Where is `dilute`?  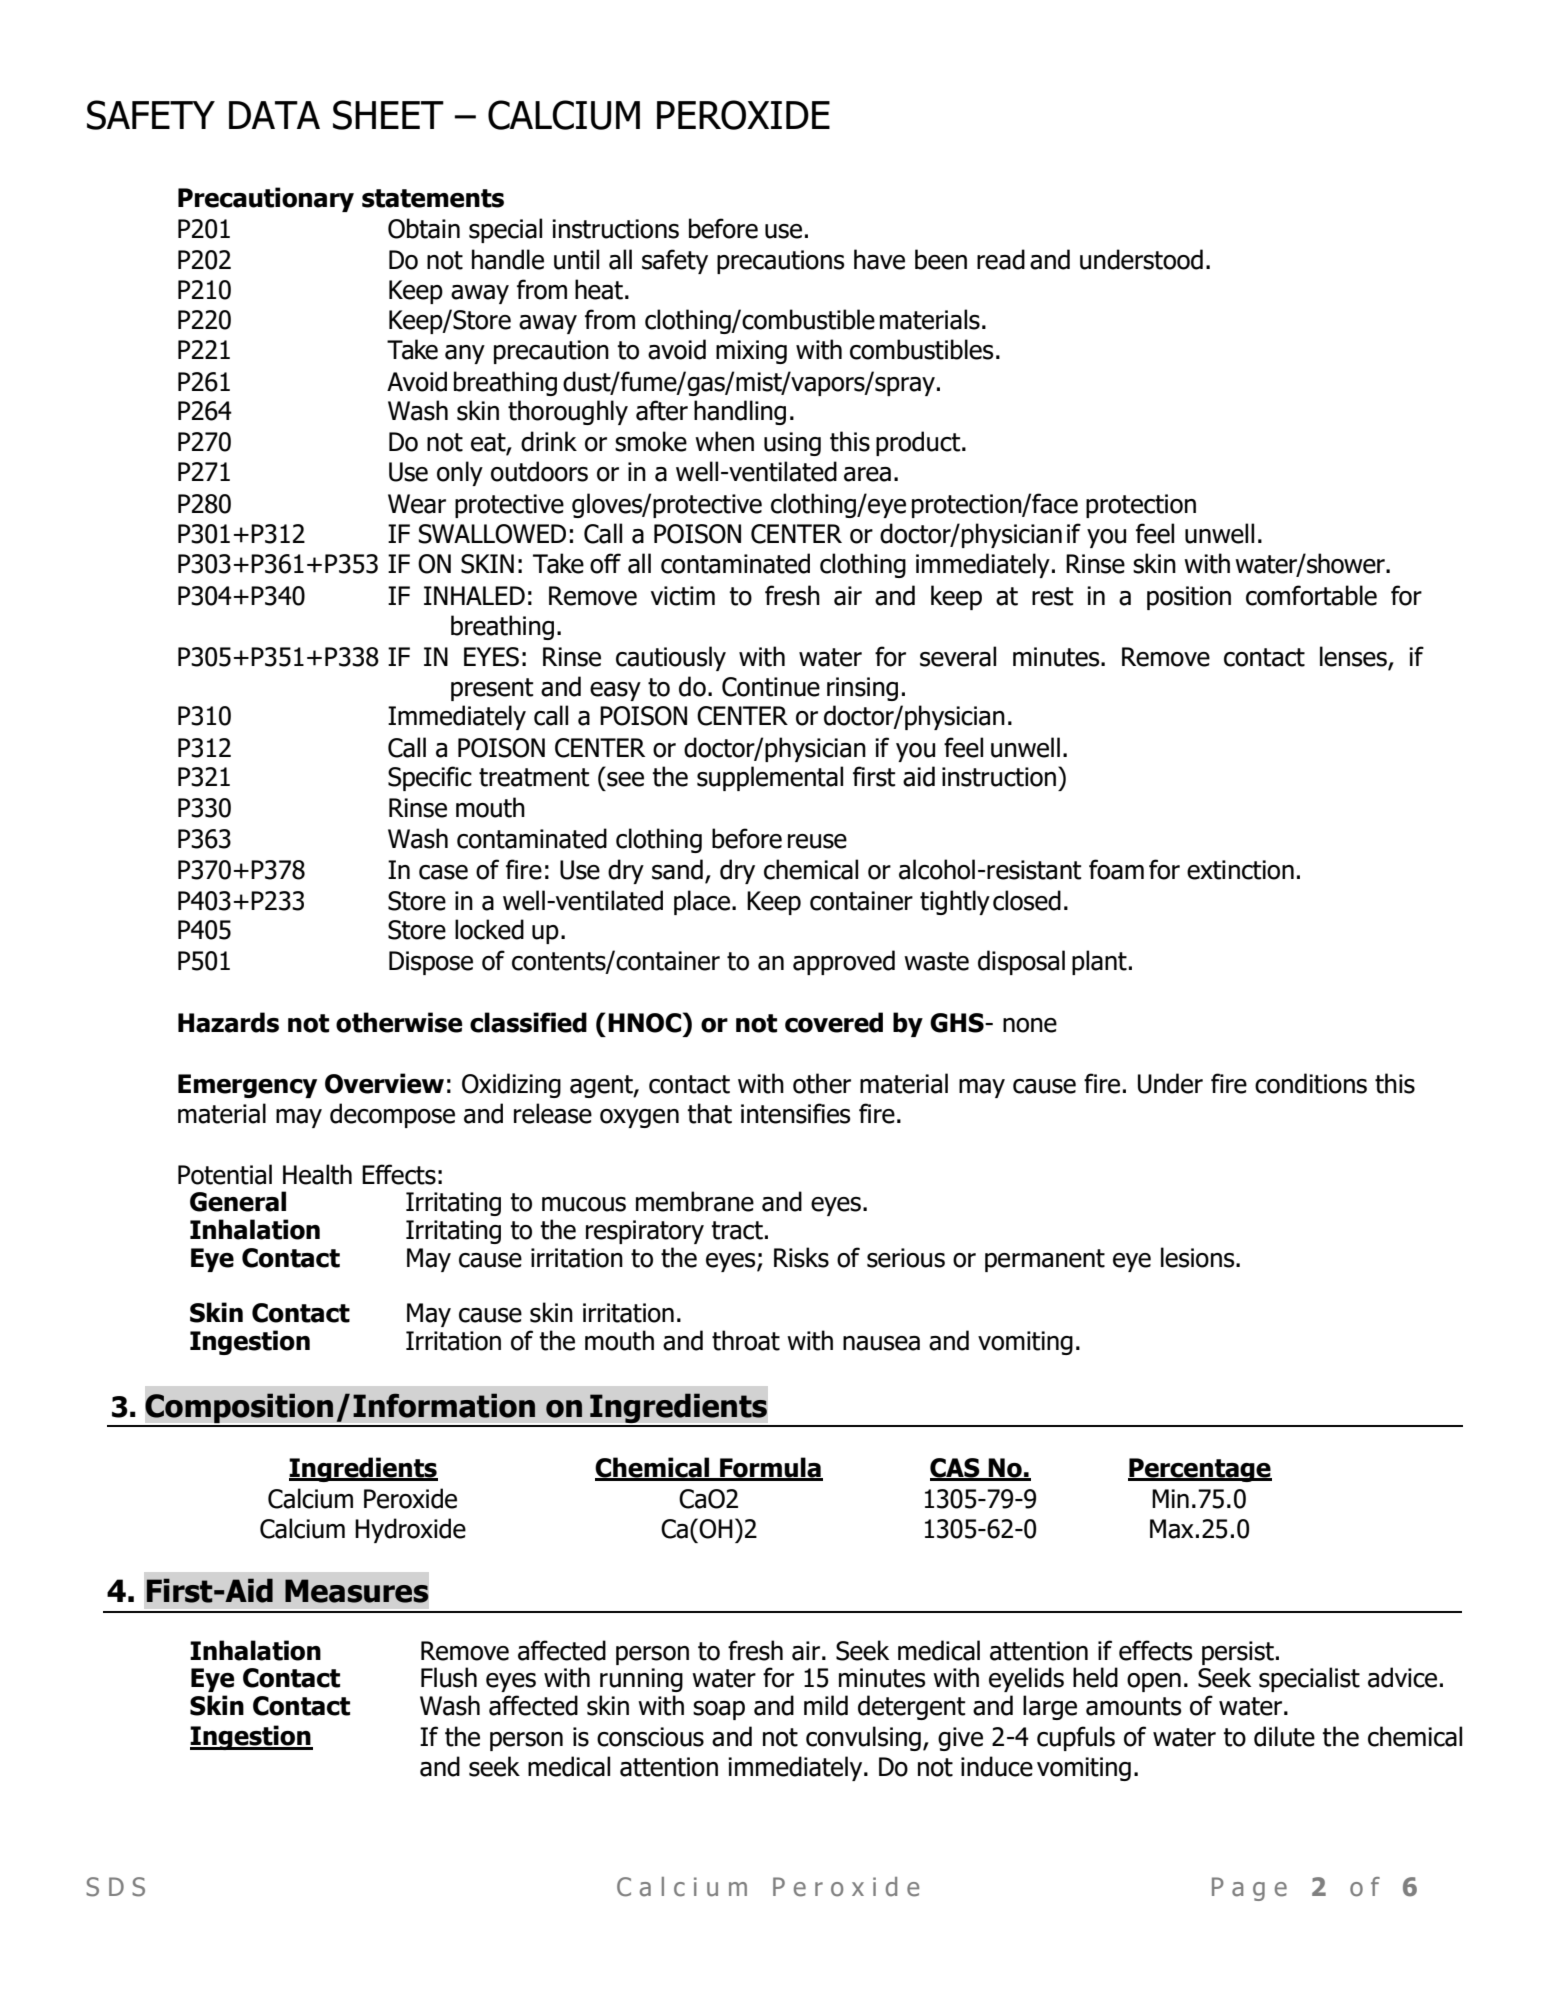
dilute is located at coordinates (1284, 1736).
